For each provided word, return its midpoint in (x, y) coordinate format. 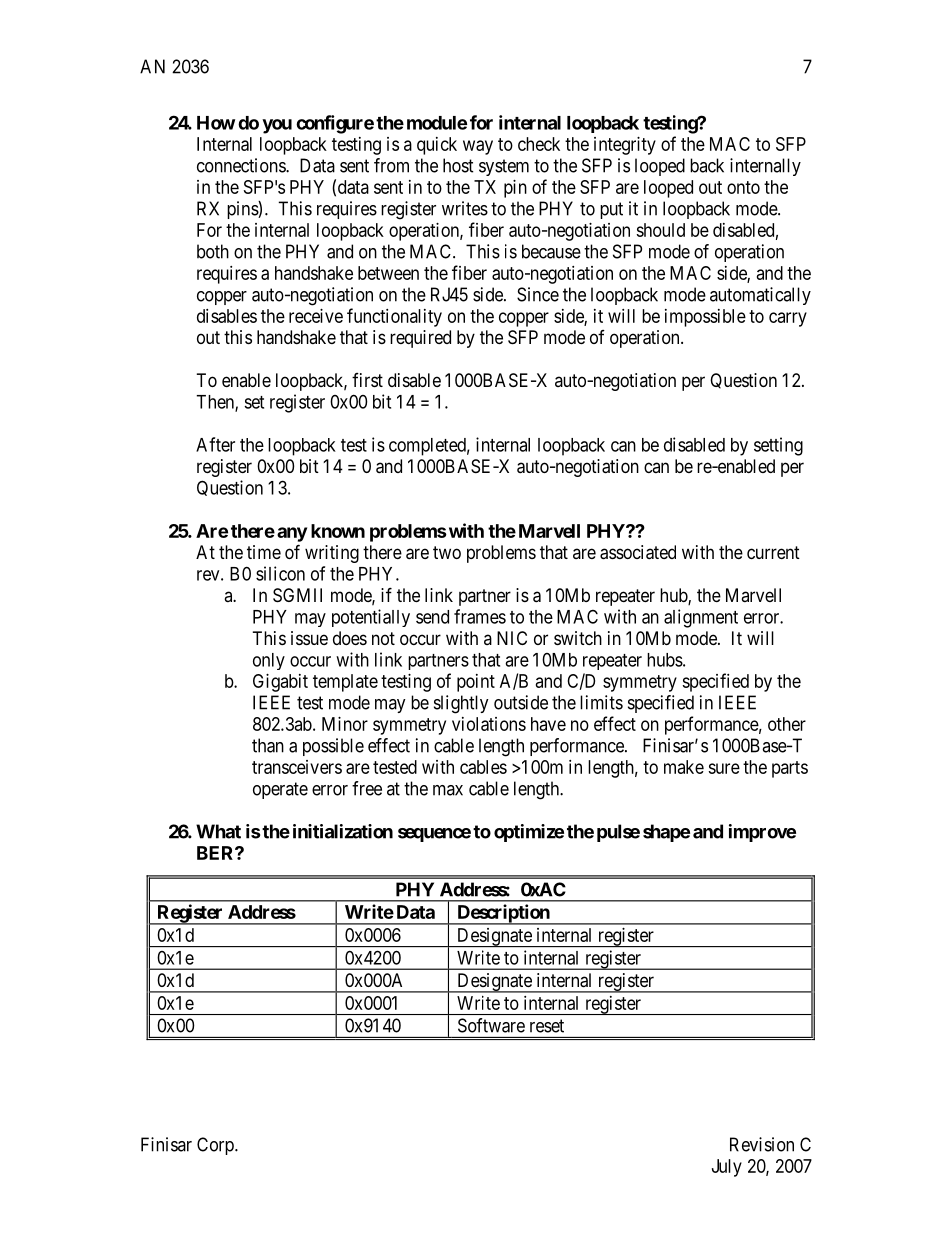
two (447, 552)
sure (724, 768)
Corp (216, 1146)
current (773, 552)
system (504, 167)
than (268, 745)
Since (538, 294)
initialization (343, 831)
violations (489, 724)
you (277, 126)
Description (503, 914)
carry (788, 319)
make (684, 767)
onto (743, 187)
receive (316, 316)
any (292, 534)
